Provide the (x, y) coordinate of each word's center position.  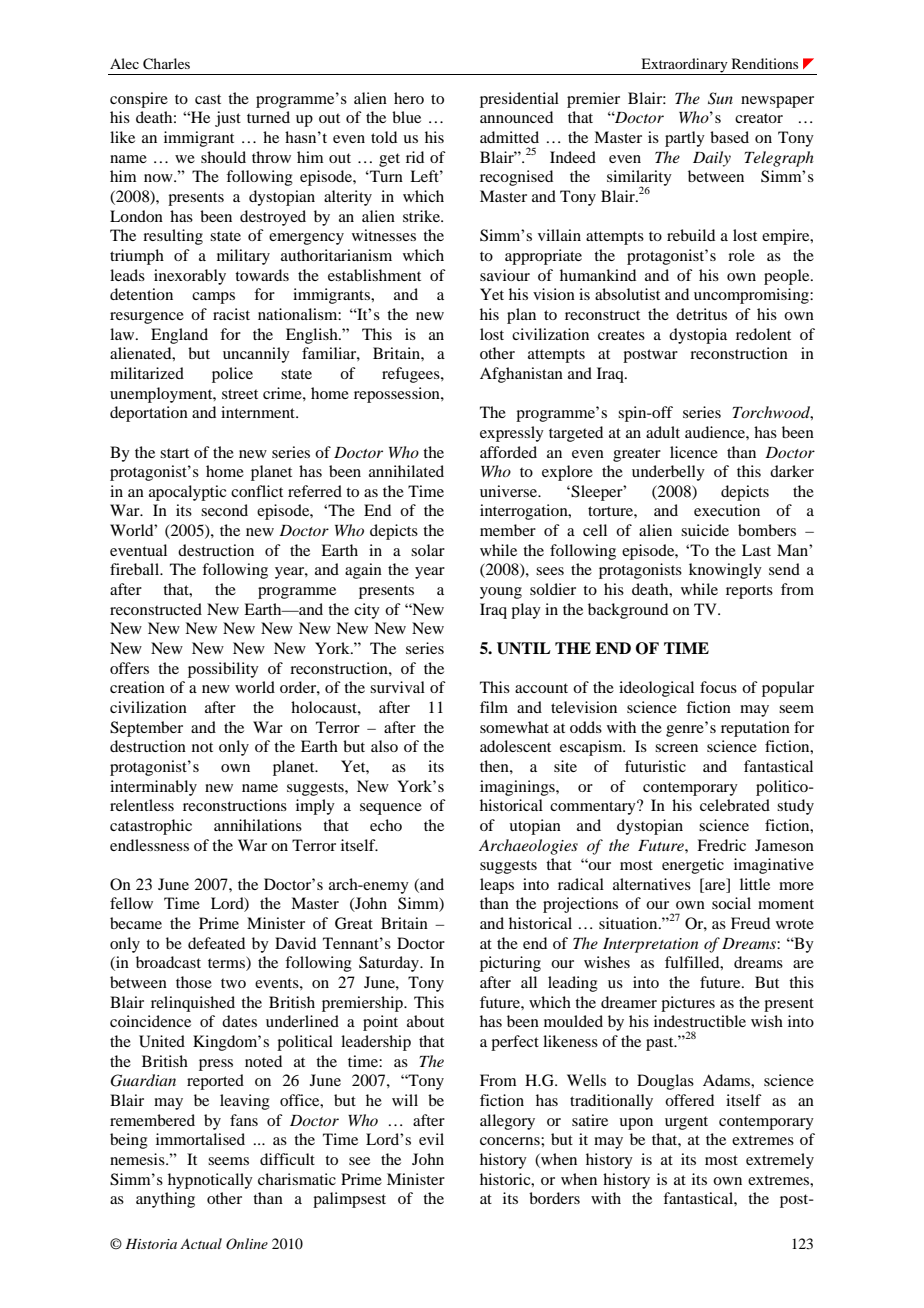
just (228, 119)
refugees (412, 375)
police (232, 375)
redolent (763, 334)
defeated (216, 943)
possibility (223, 670)
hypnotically (210, 1181)
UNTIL (524, 648)
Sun (720, 98)
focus (718, 687)
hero (409, 98)
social (731, 903)
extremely (780, 1161)
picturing (510, 964)
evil (431, 1139)
